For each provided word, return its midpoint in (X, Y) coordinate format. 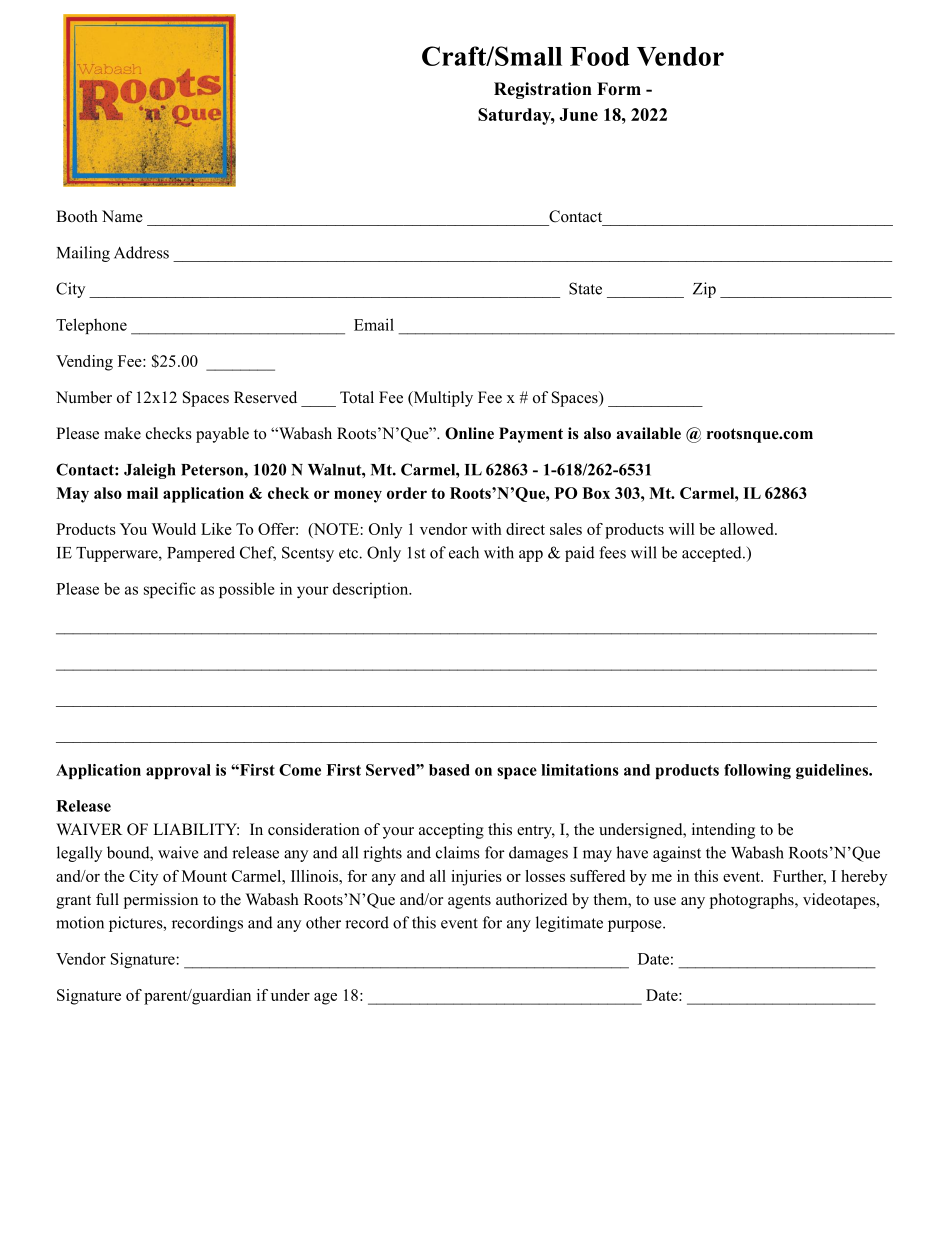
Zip (704, 290)
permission (161, 901)
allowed (748, 529)
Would (173, 529)
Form (619, 89)
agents (469, 902)
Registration (543, 90)
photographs (753, 901)
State (585, 288)
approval (178, 771)
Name (122, 216)
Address (141, 252)
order (407, 493)
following (757, 771)
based (449, 770)
